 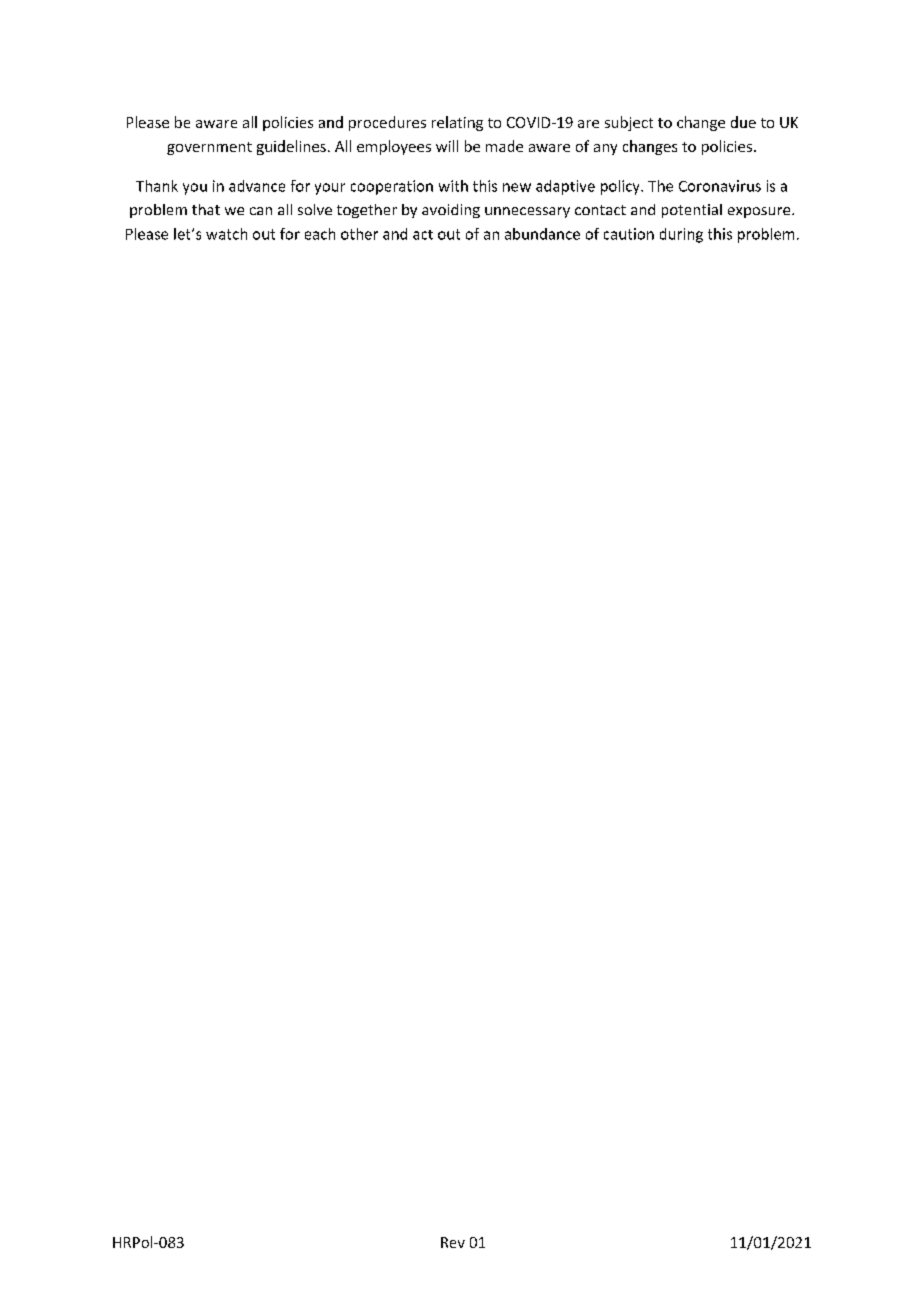 What do you see at coordinates (320, 234) in the page?
I see `each` at bounding box center [320, 234].
